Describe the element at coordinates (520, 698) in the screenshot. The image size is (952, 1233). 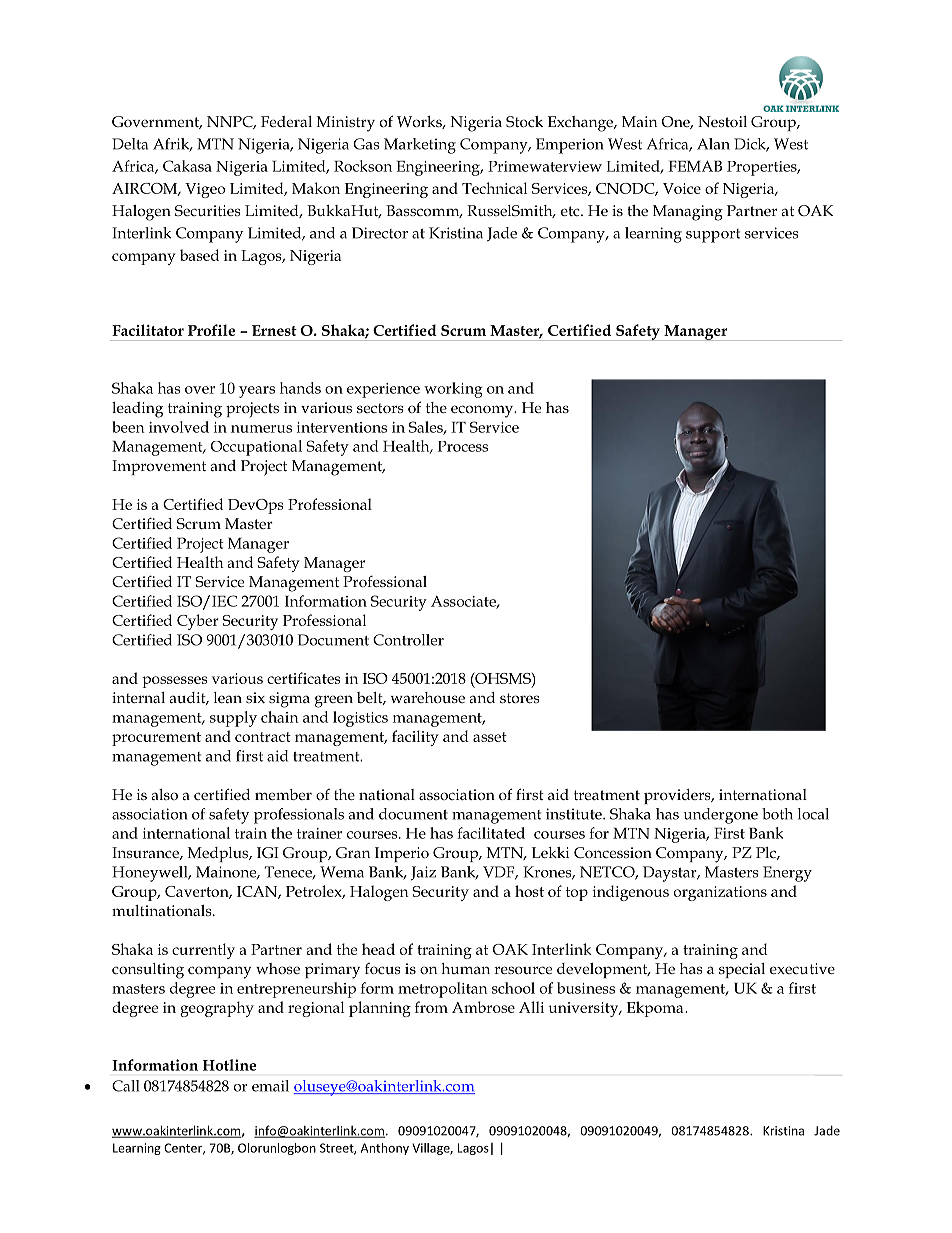
I see `stores` at that location.
